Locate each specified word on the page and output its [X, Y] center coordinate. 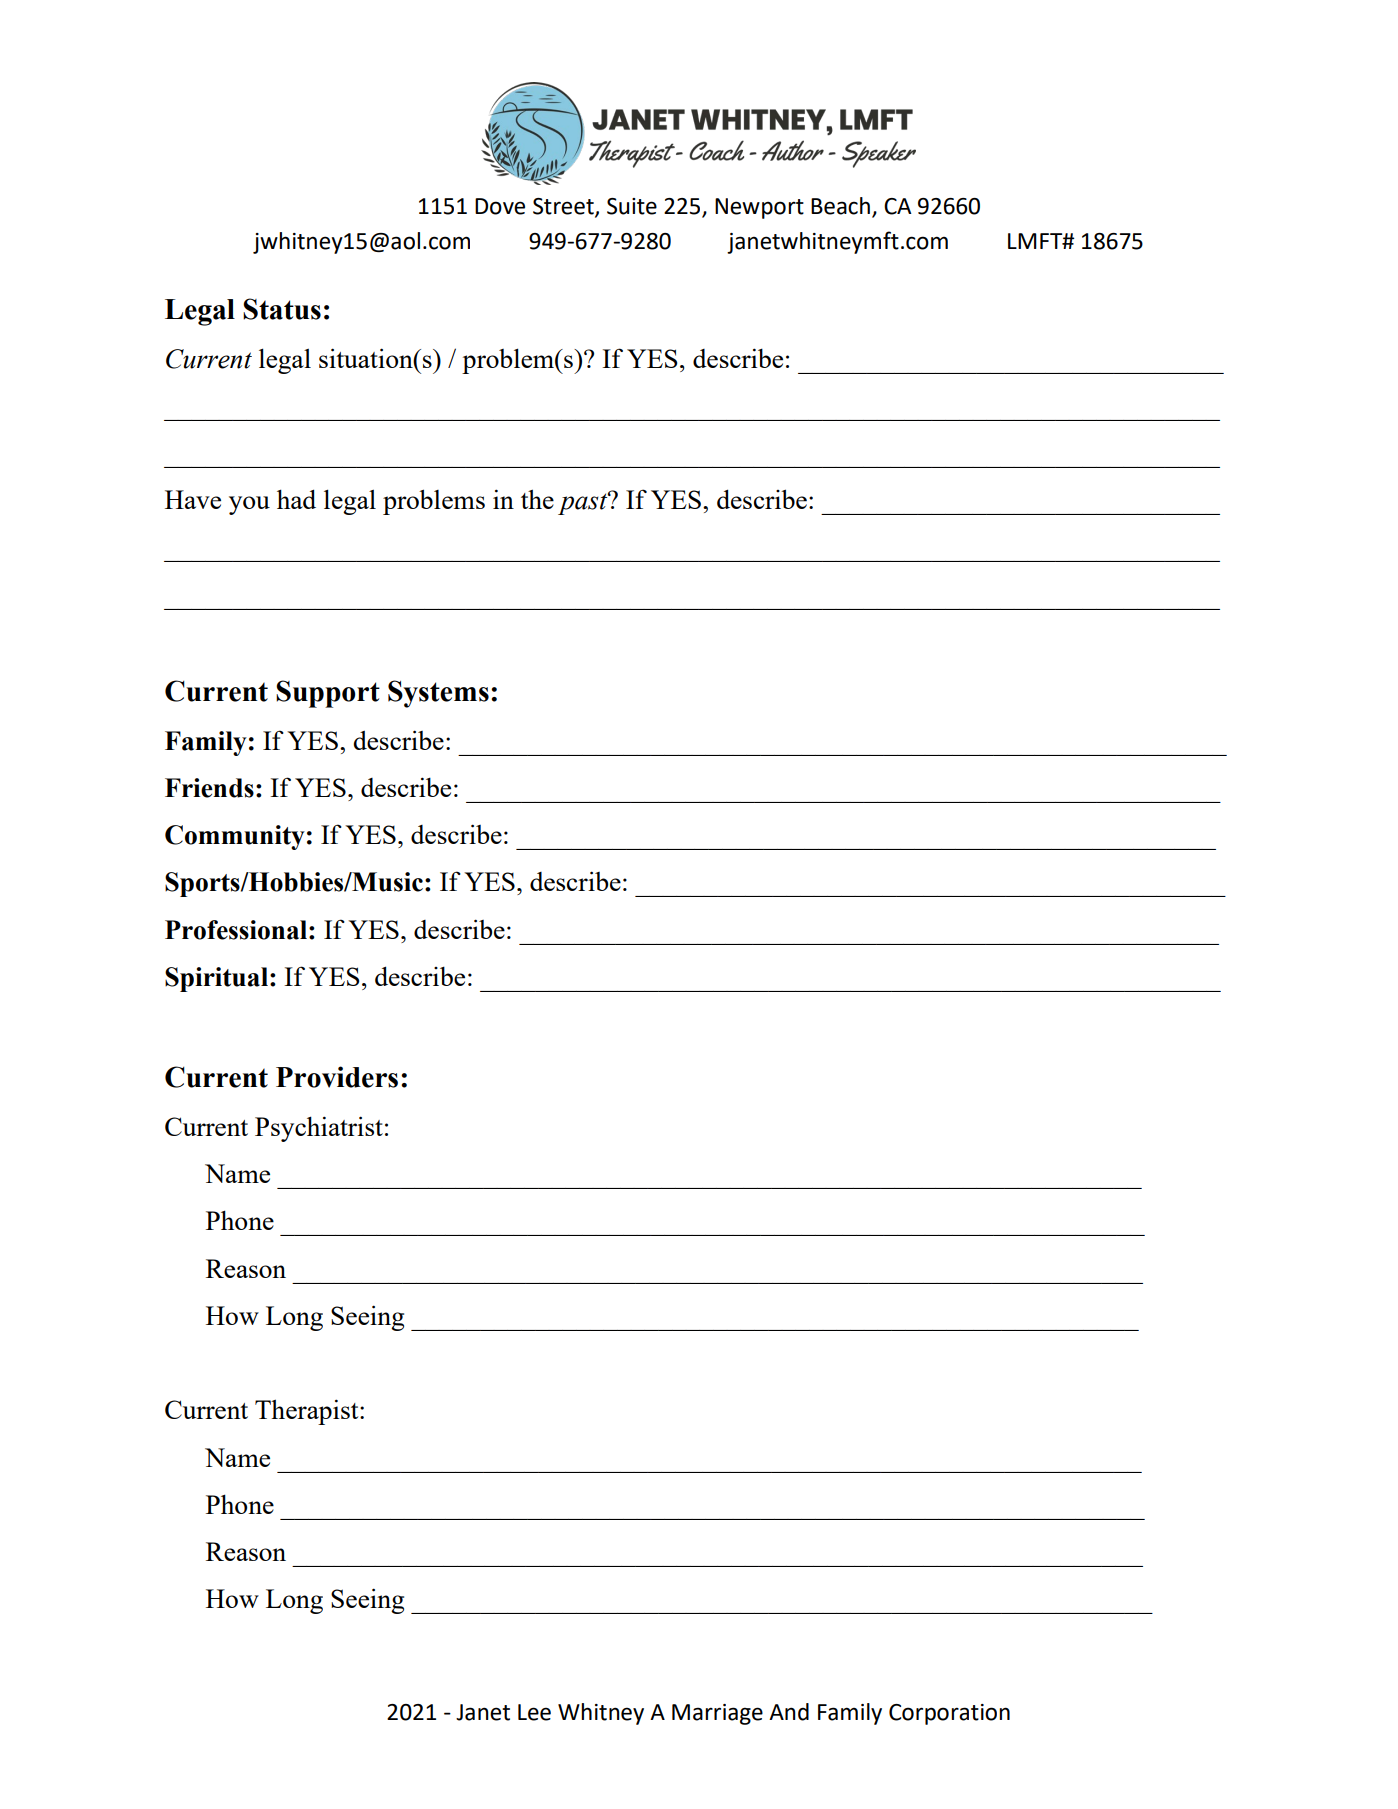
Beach [840, 206]
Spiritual [218, 979]
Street [564, 207]
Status [282, 309]
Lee [534, 1712]
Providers [337, 1077]
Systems [438, 694]
